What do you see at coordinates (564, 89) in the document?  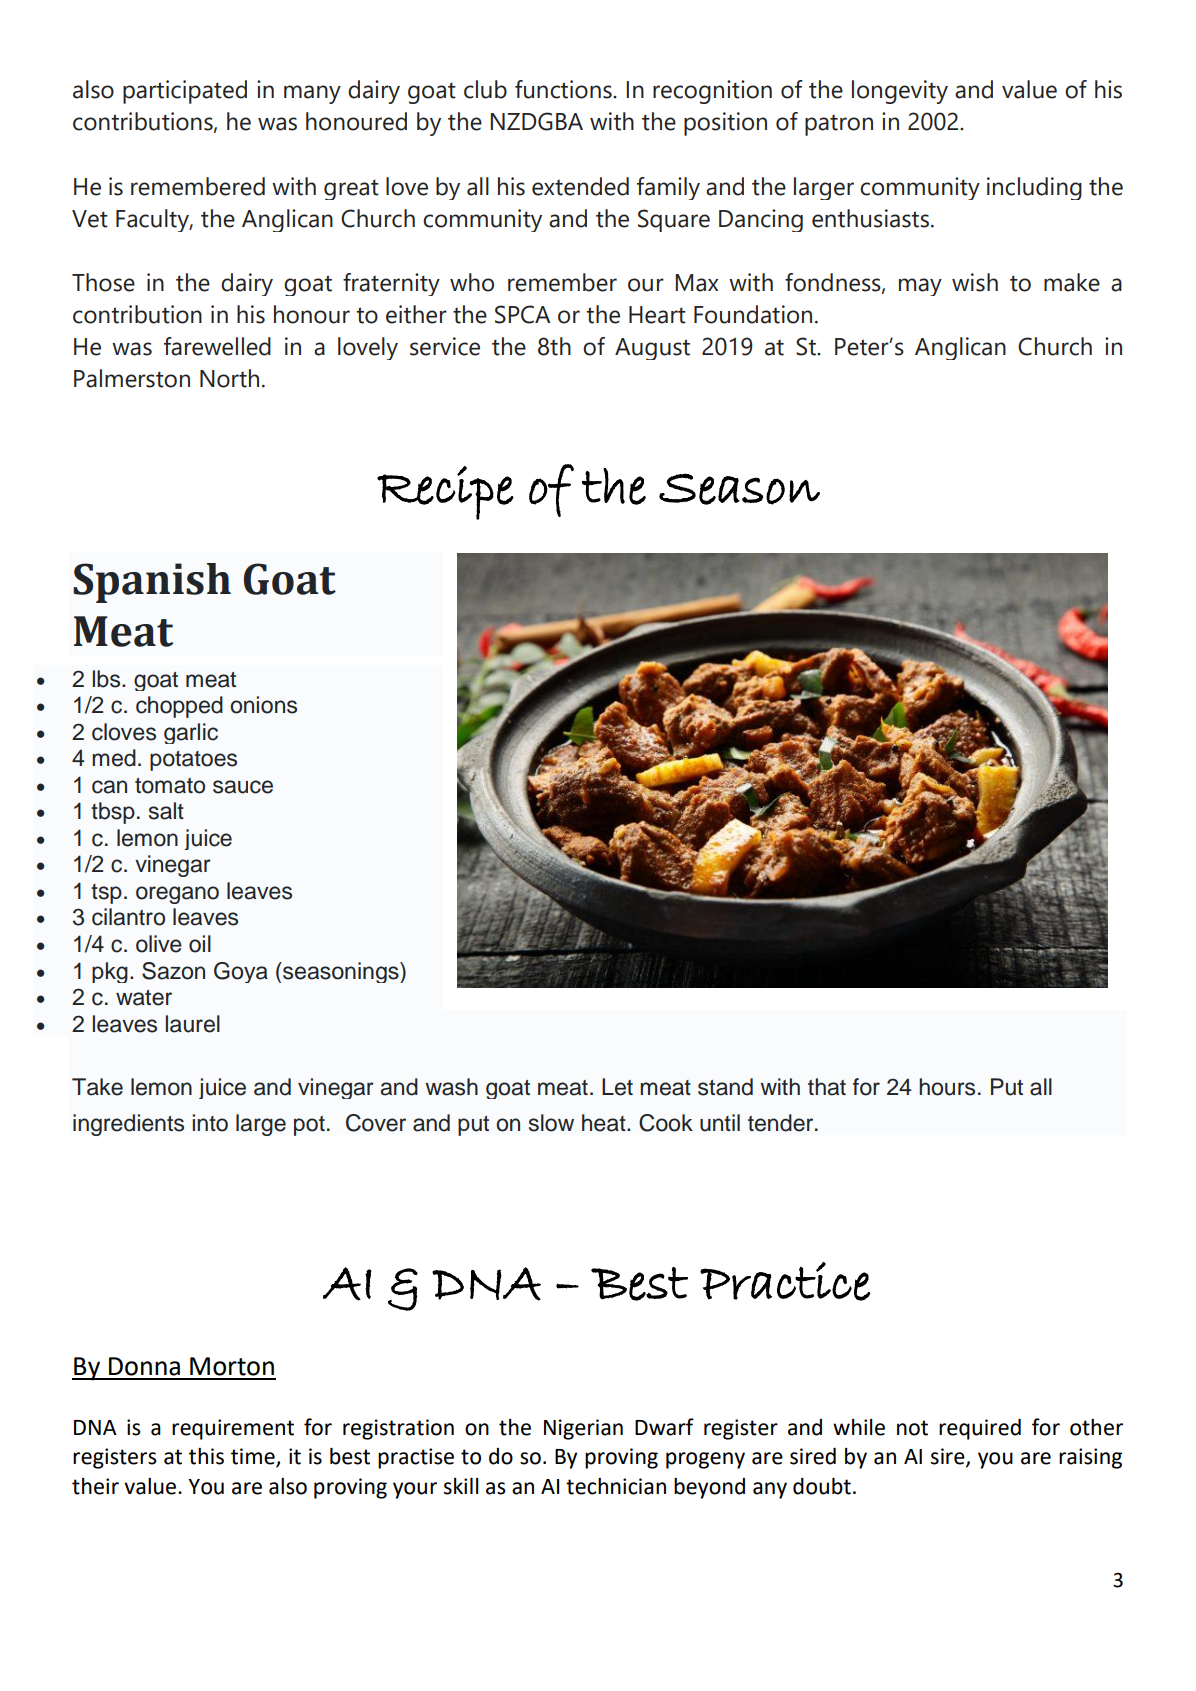 I see `functions` at bounding box center [564, 89].
